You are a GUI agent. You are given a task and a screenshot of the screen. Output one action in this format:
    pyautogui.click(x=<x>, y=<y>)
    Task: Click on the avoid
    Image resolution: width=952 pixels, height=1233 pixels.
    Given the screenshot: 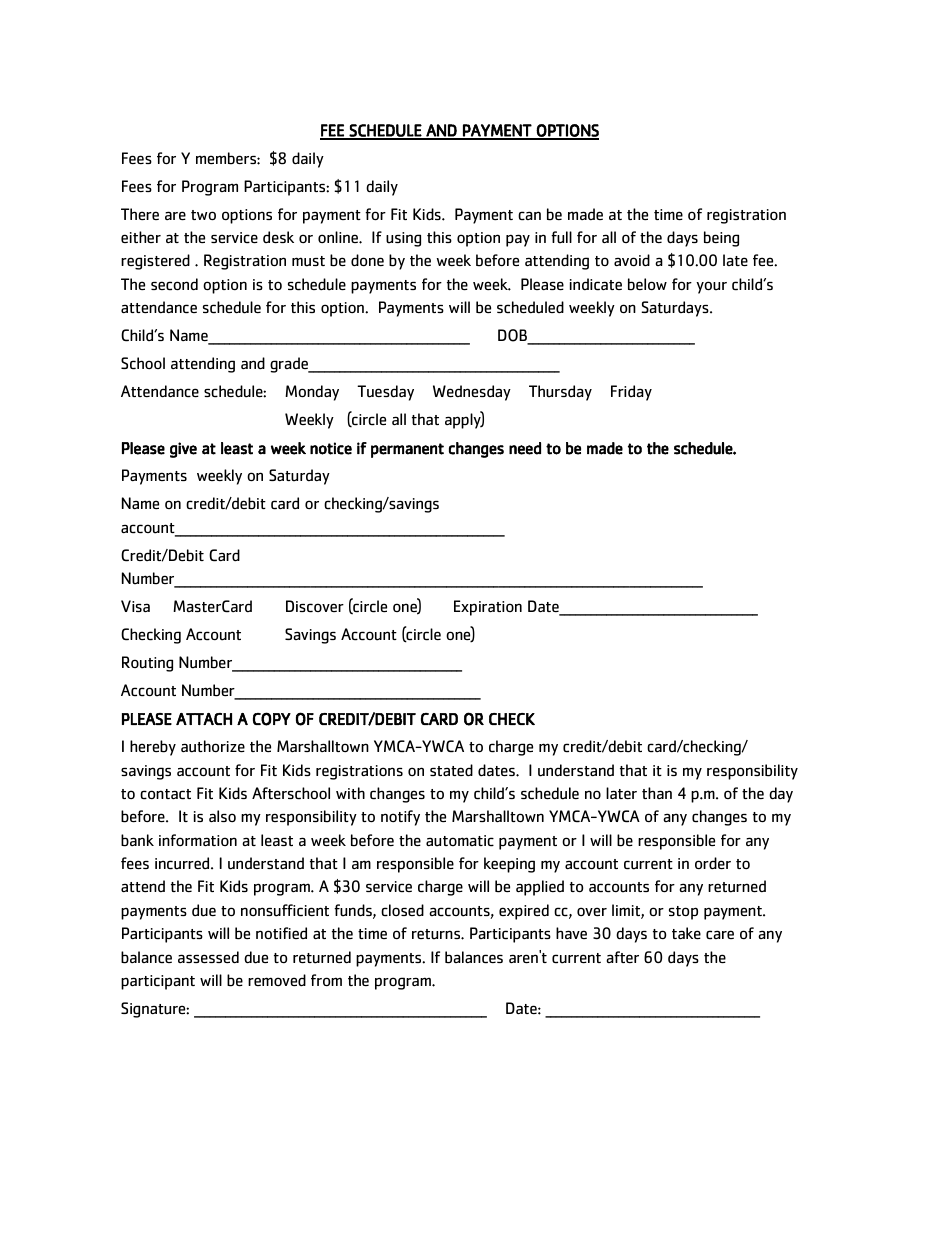 What is the action you would take?
    pyautogui.click(x=632, y=260)
